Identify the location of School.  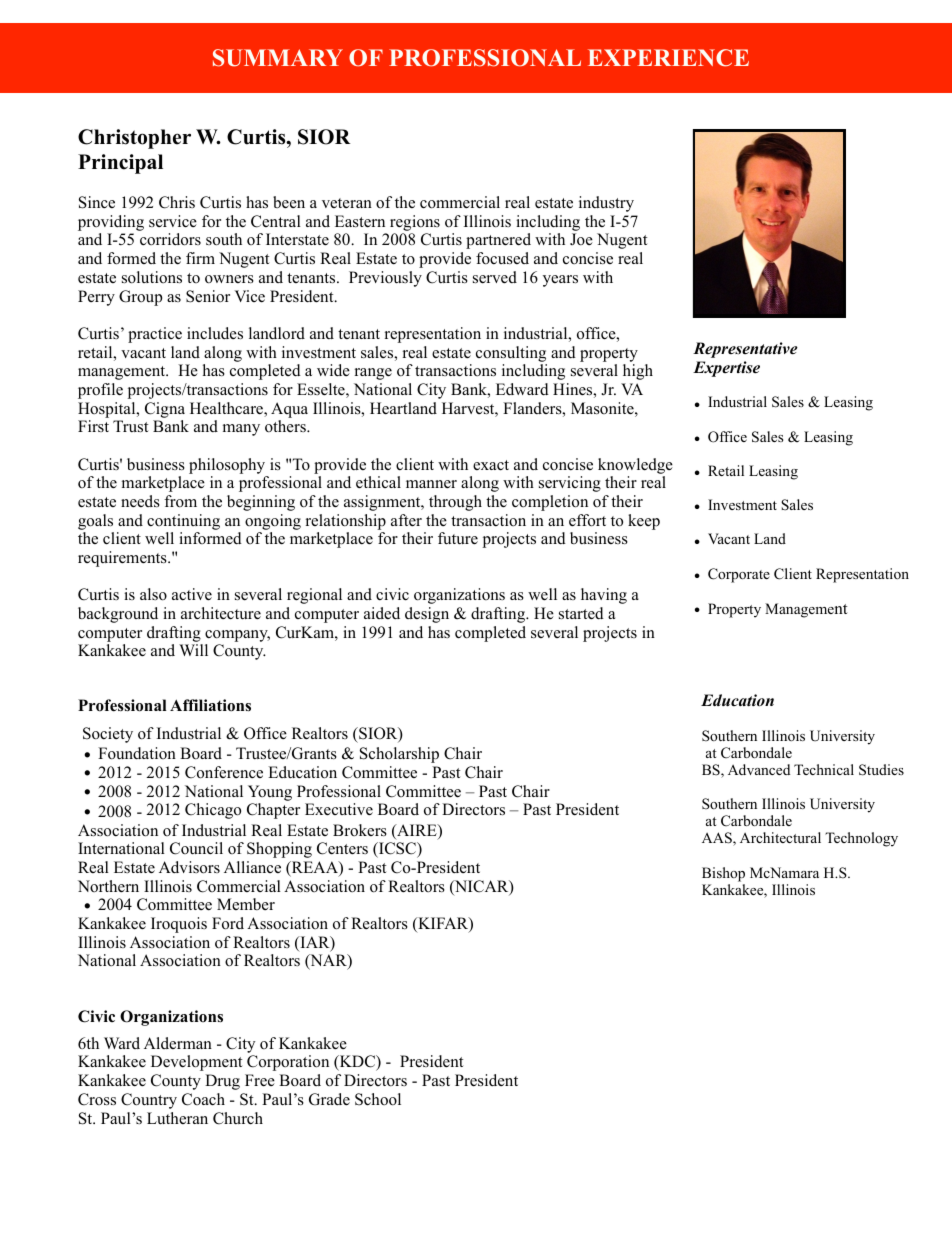
(378, 1099).
